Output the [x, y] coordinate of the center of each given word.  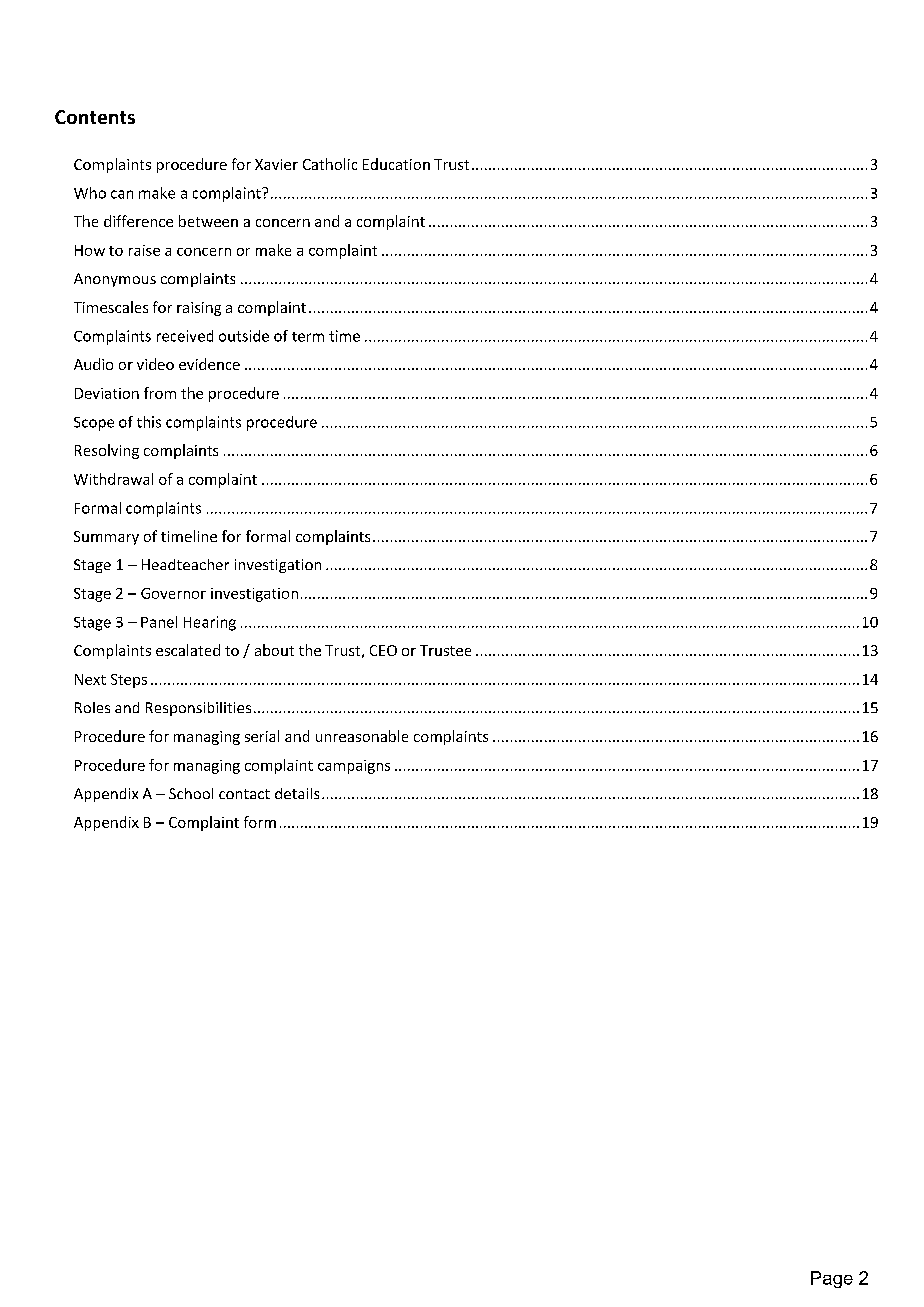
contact [244, 794]
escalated [188, 650]
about [274, 650]
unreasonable [362, 736]
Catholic [330, 164]
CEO [383, 650]
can [122, 194]
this [149, 422]
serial [262, 736]
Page [832, 1279]
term [308, 337]
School [191, 793]
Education [396, 164]
